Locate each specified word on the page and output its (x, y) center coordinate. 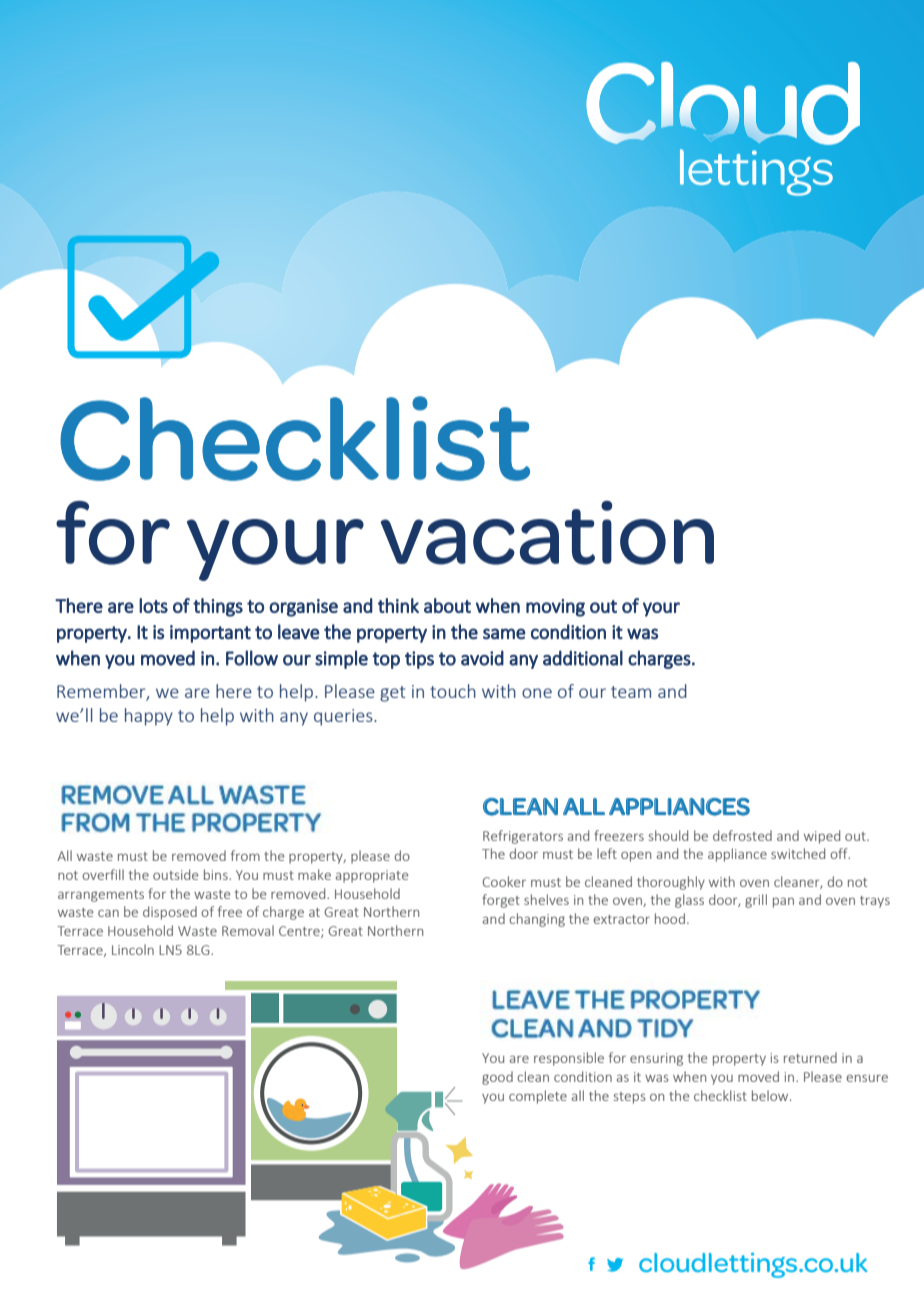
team (631, 692)
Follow (252, 658)
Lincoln (133, 949)
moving (555, 608)
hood (670, 918)
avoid (482, 658)
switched (798, 853)
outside (175, 874)
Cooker (504, 881)
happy (149, 717)
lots (153, 605)
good (497, 1078)
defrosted (742, 835)
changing (537, 920)
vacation (547, 532)
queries (344, 717)
